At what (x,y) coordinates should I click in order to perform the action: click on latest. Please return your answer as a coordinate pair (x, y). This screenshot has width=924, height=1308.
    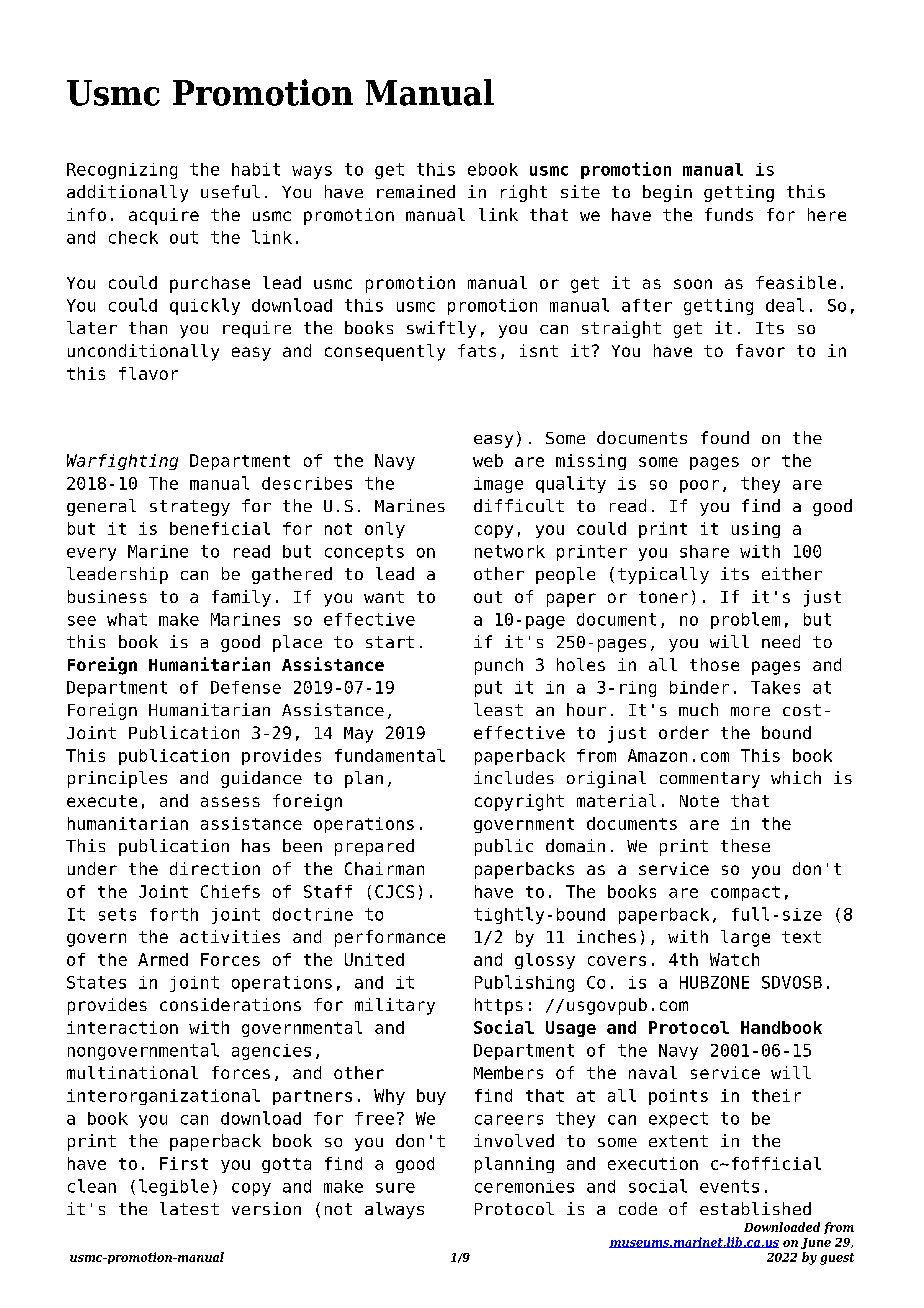
    Looking at the image, I should click on (189, 1208).
